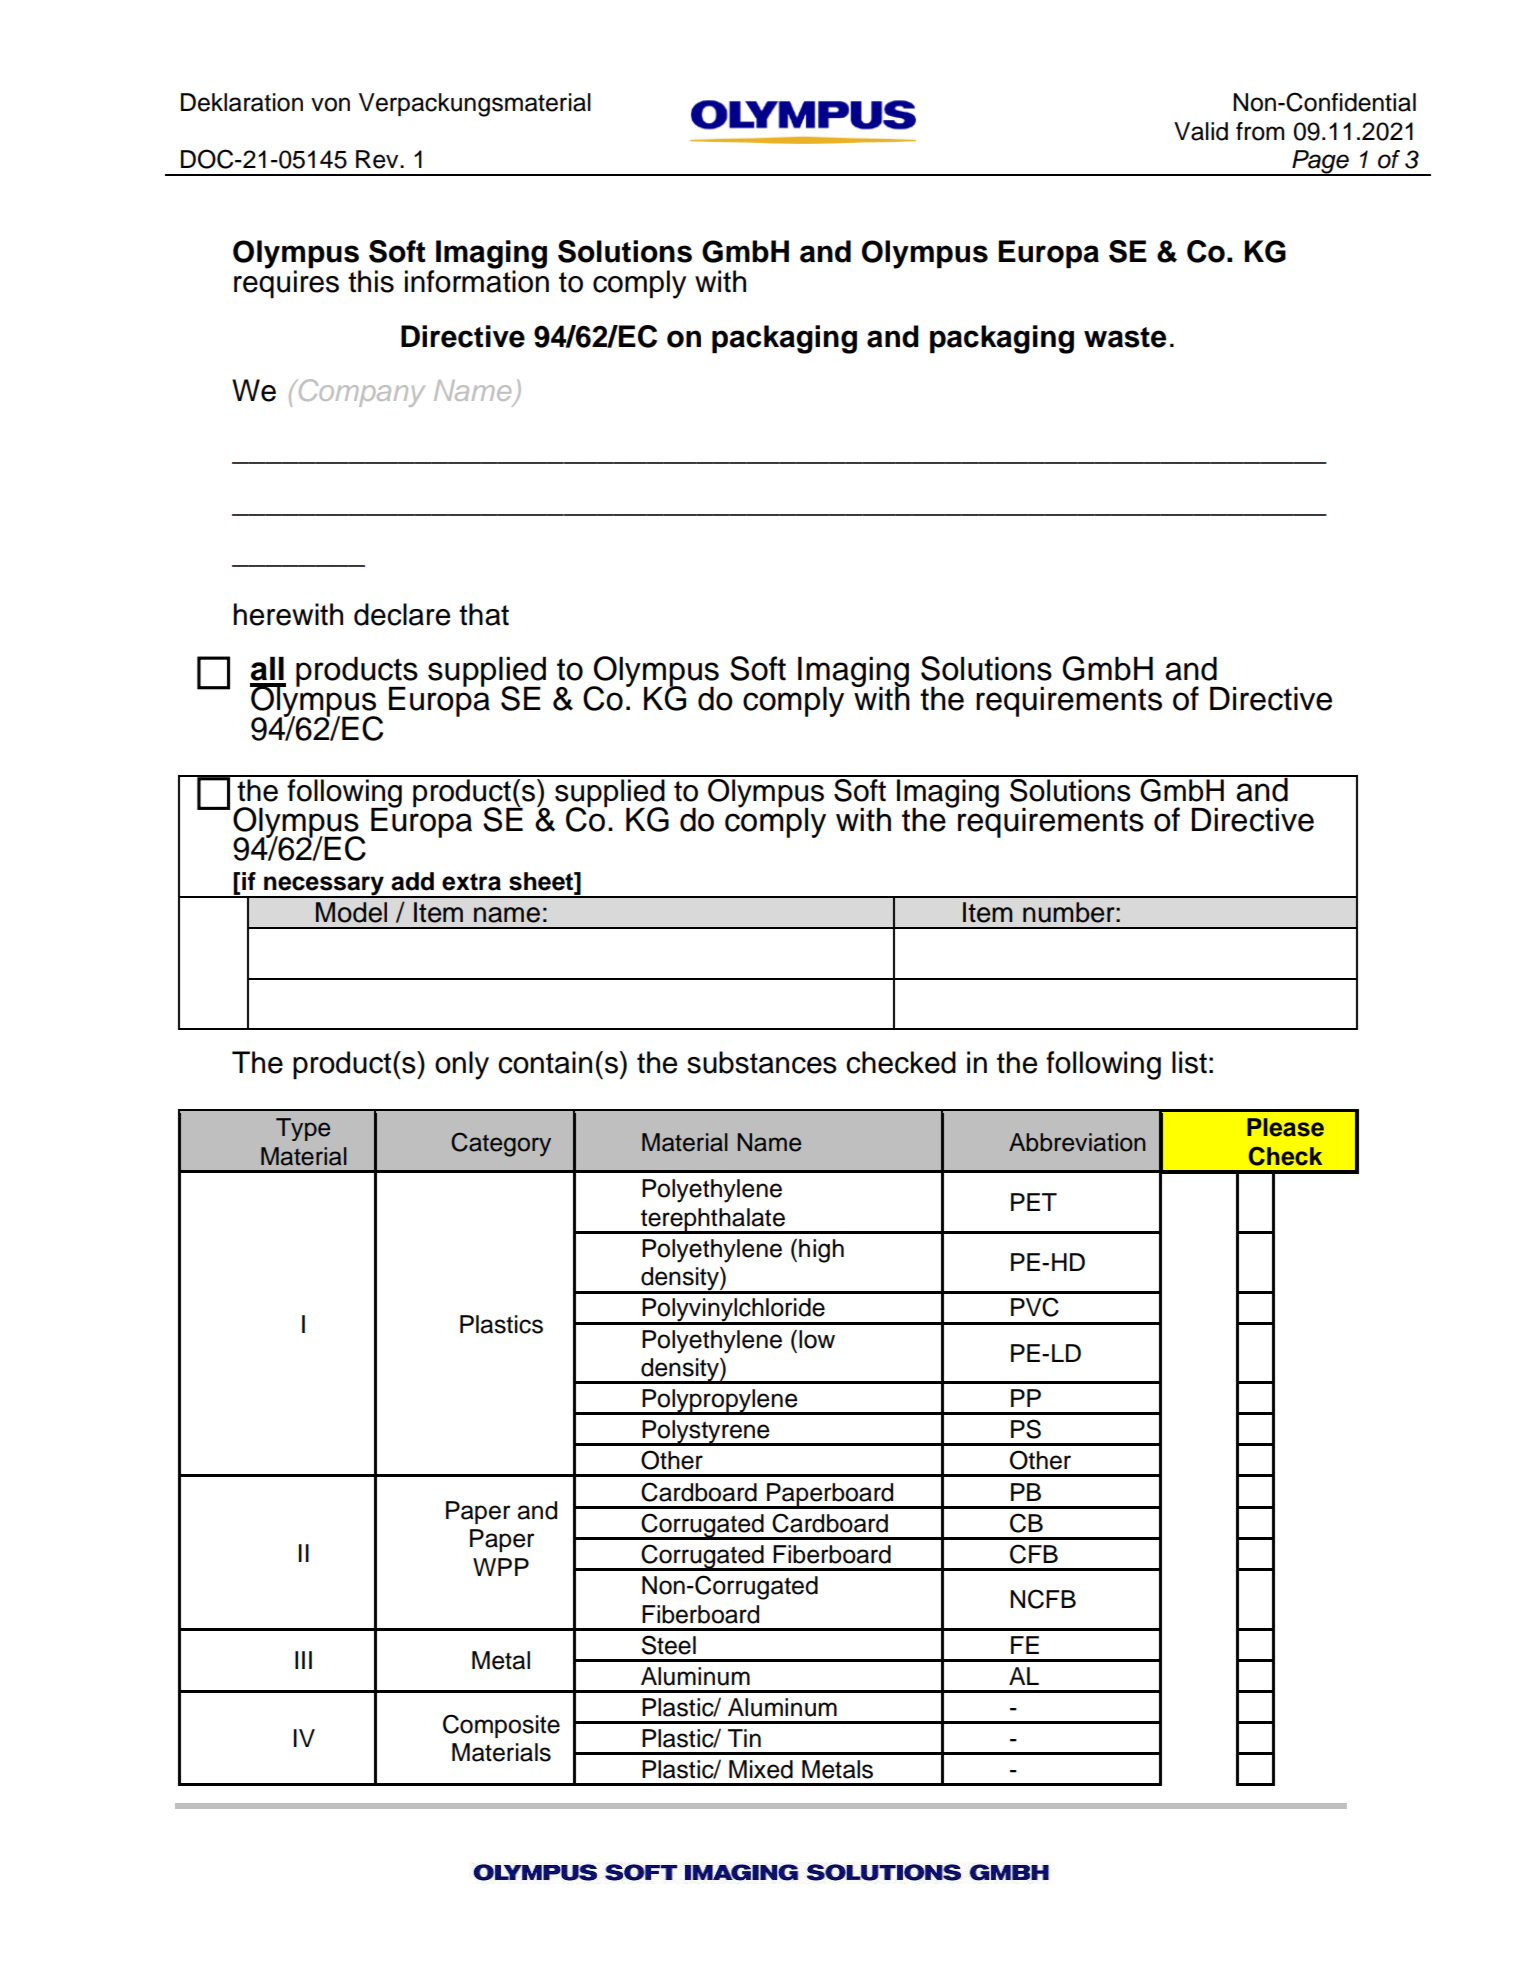  I want to click on Polypropylene, so click(720, 1402).
